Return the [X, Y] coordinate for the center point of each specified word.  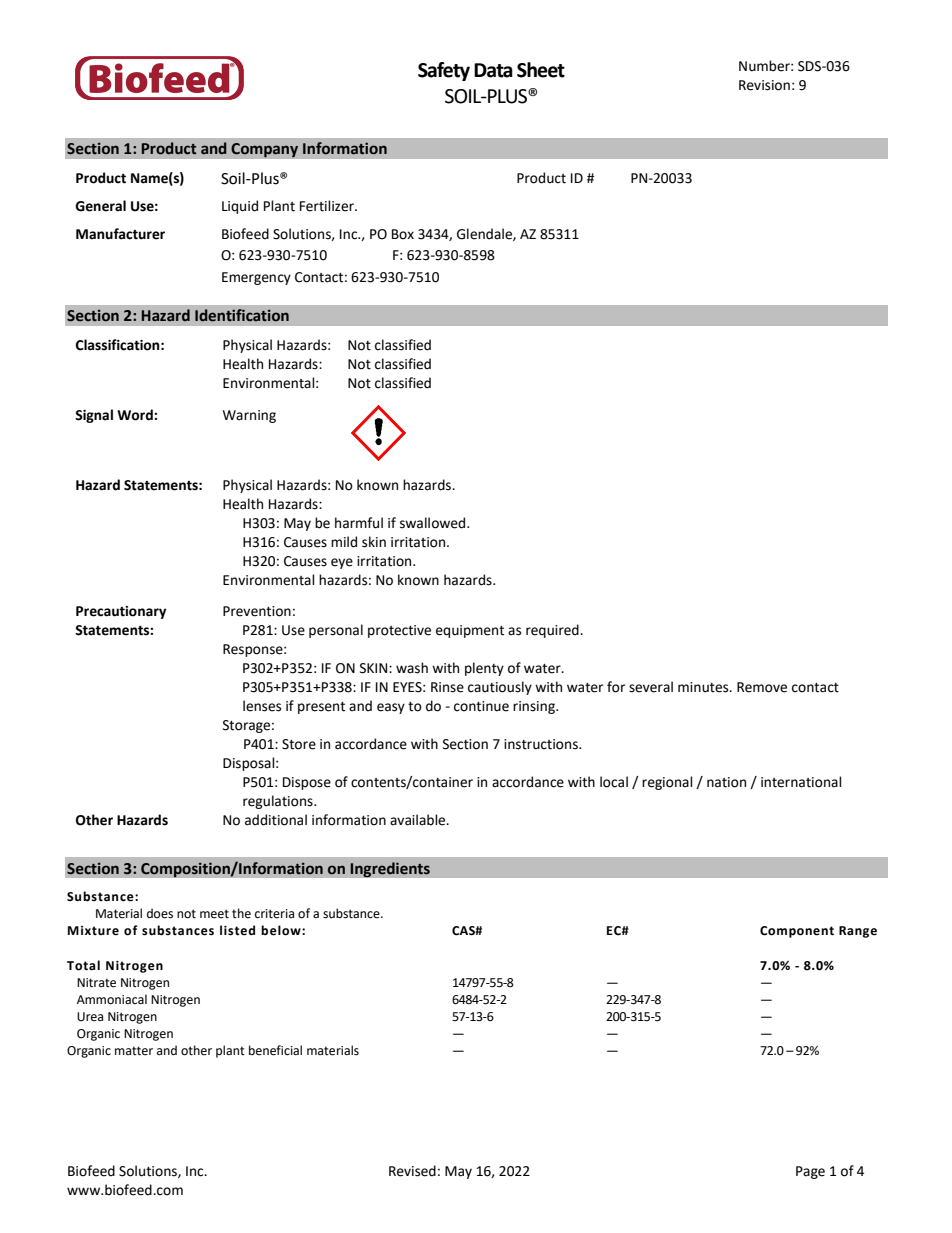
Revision [764, 85]
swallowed [434, 523]
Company [265, 150]
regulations [279, 802]
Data [493, 70]
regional [667, 783]
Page [810, 1172]
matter [134, 1051]
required [553, 631]
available [419, 820]
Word [136, 415]
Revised [412, 1171]
